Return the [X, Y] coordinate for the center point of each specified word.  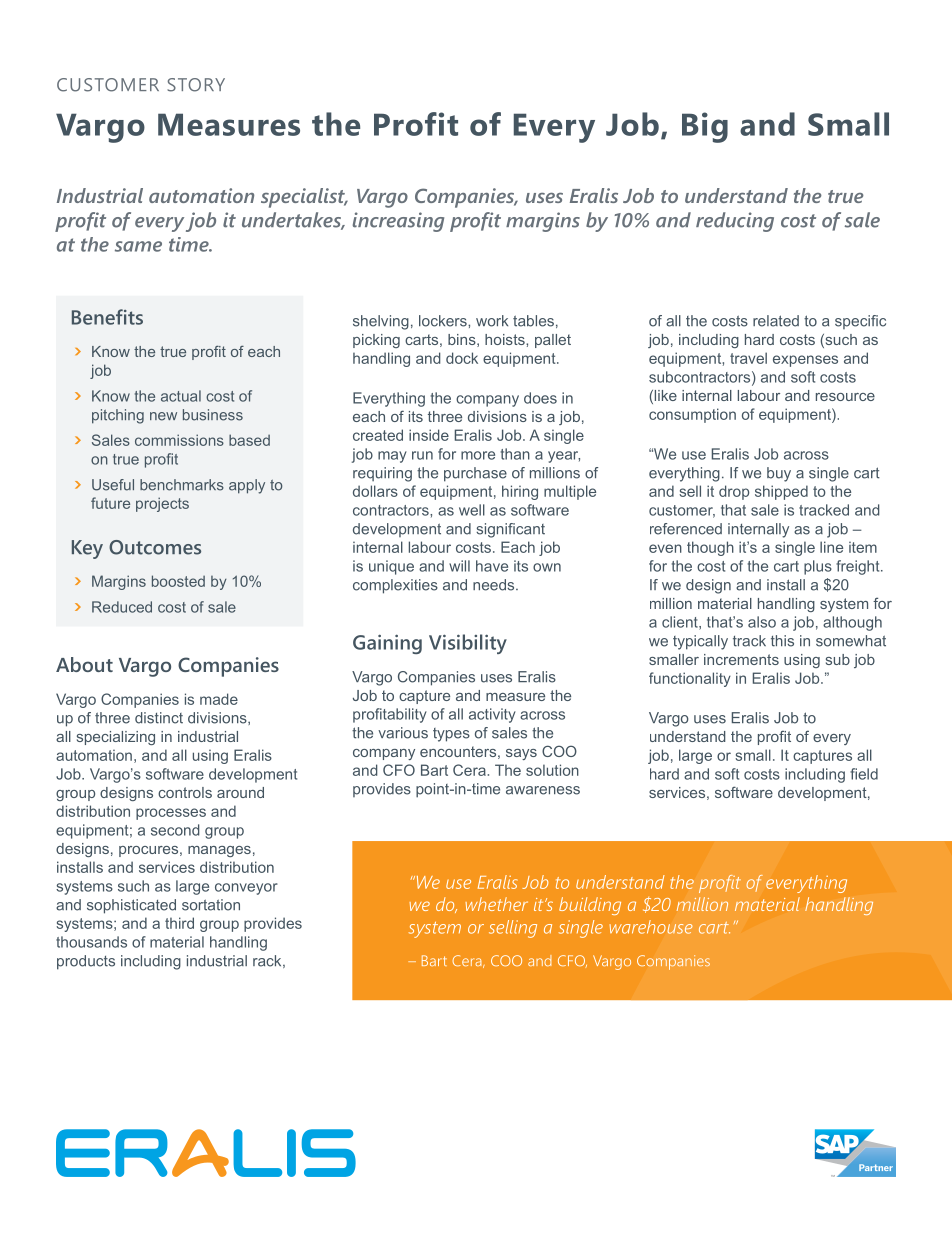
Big [705, 127]
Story [196, 85]
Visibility [468, 644]
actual [181, 396]
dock [462, 358]
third [179, 923]
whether [496, 904]
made [219, 699]
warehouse [651, 927]
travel [748, 358]
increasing [398, 222]
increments [741, 659]
